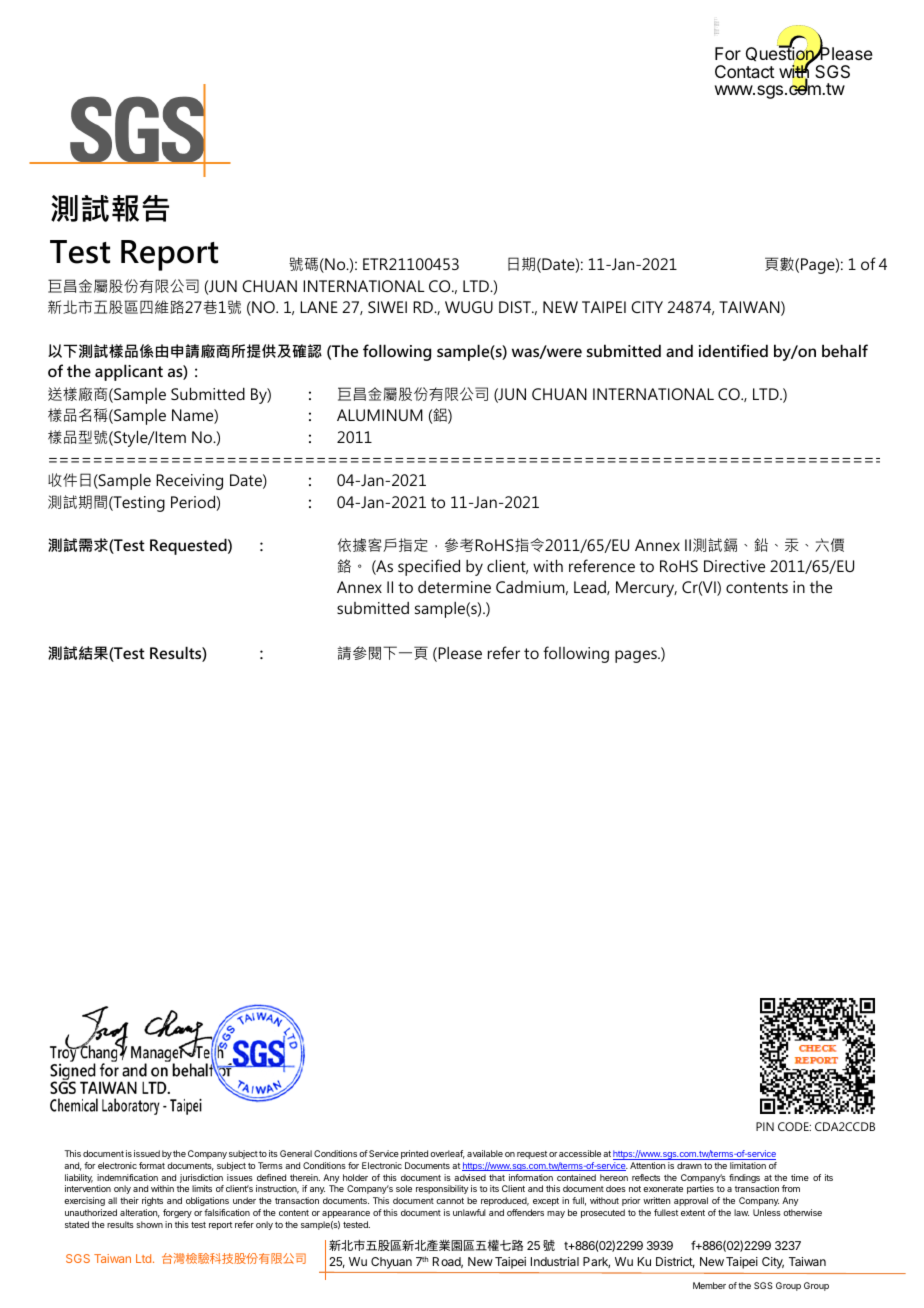 The height and width of the document is (1308, 924). What do you see at coordinates (733, 350) in the document?
I see `identified` at bounding box center [733, 350].
